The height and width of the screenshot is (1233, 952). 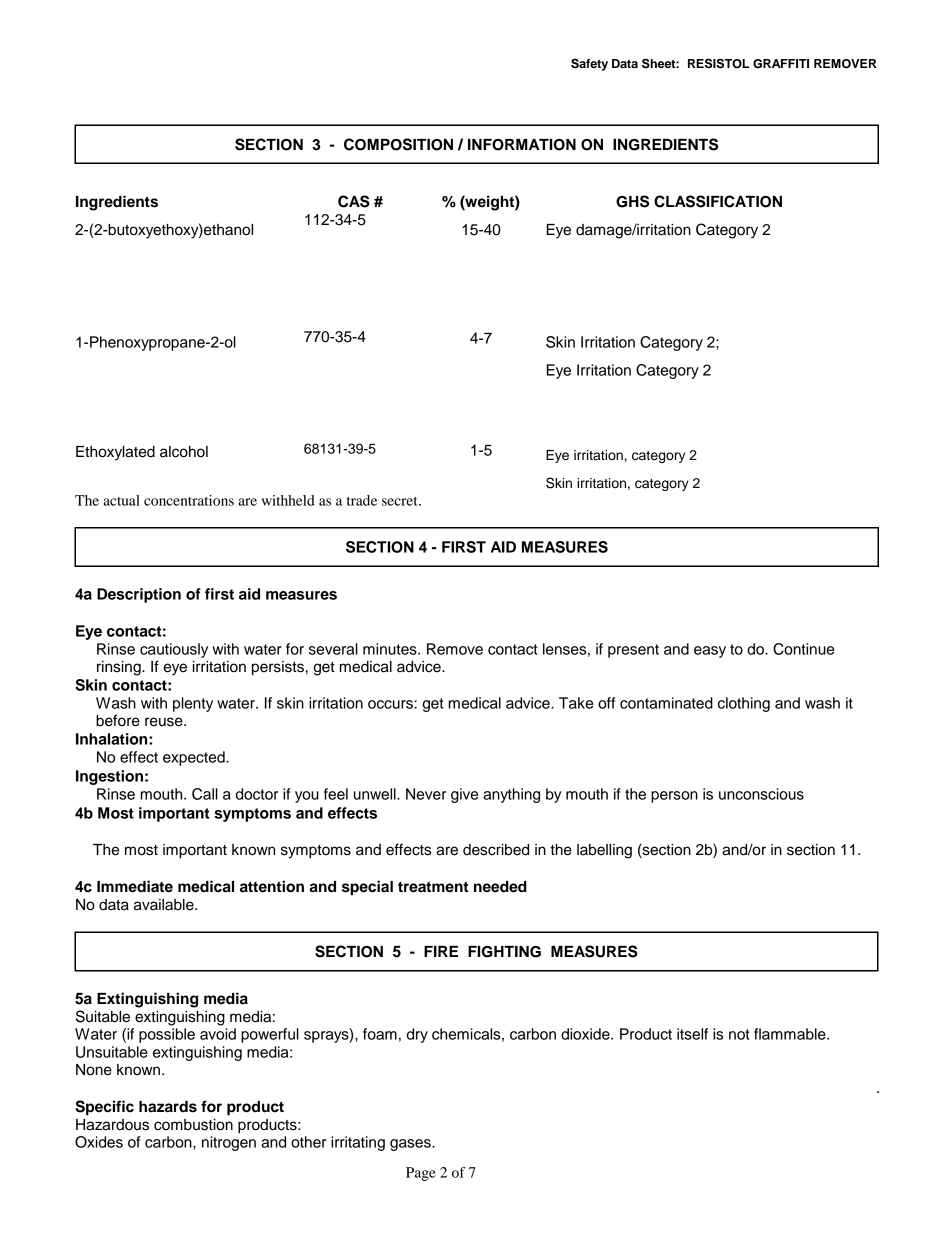 I want to click on COMPOSITION, so click(x=398, y=144).
